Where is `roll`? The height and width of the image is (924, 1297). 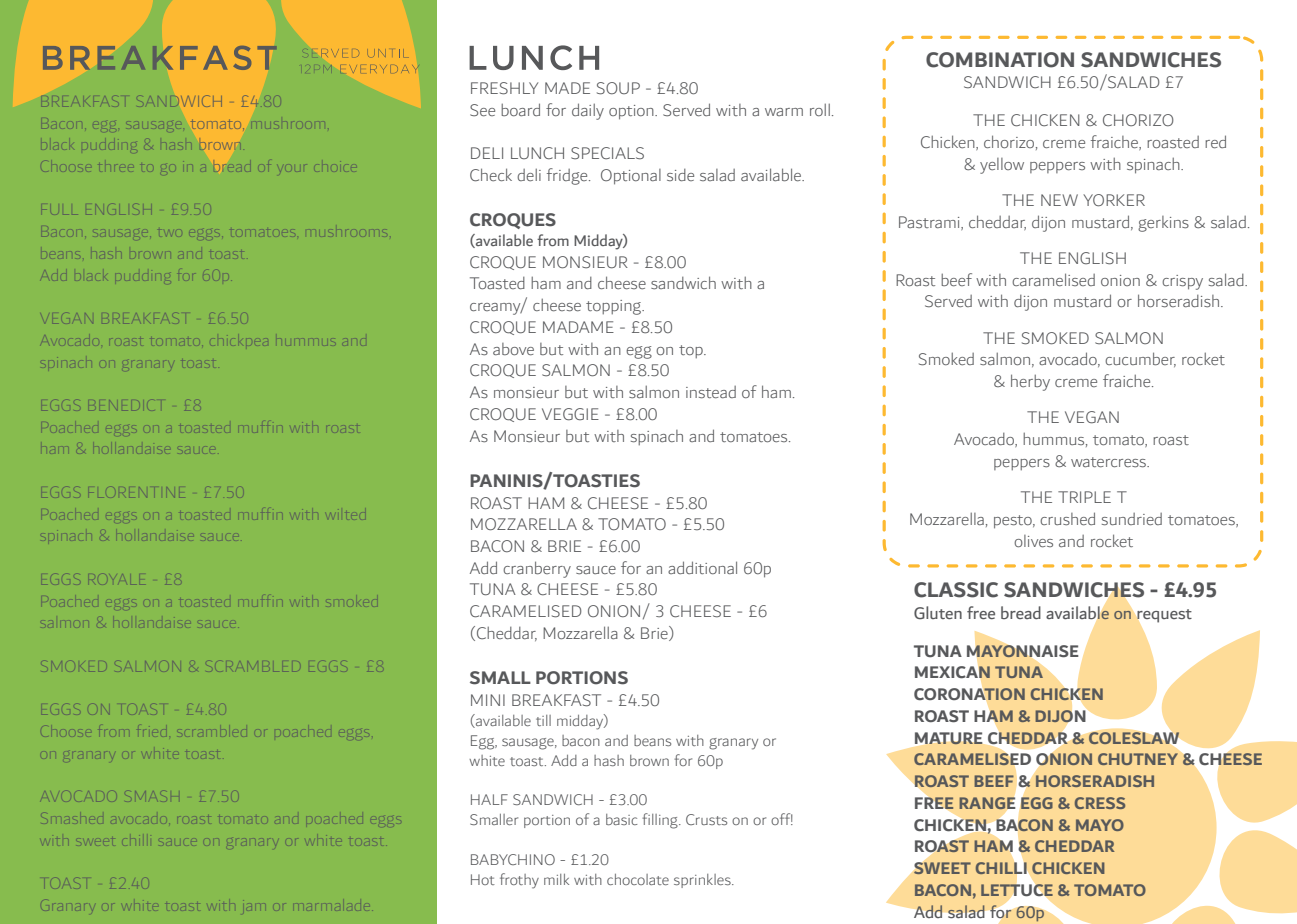 roll is located at coordinates (820, 109).
